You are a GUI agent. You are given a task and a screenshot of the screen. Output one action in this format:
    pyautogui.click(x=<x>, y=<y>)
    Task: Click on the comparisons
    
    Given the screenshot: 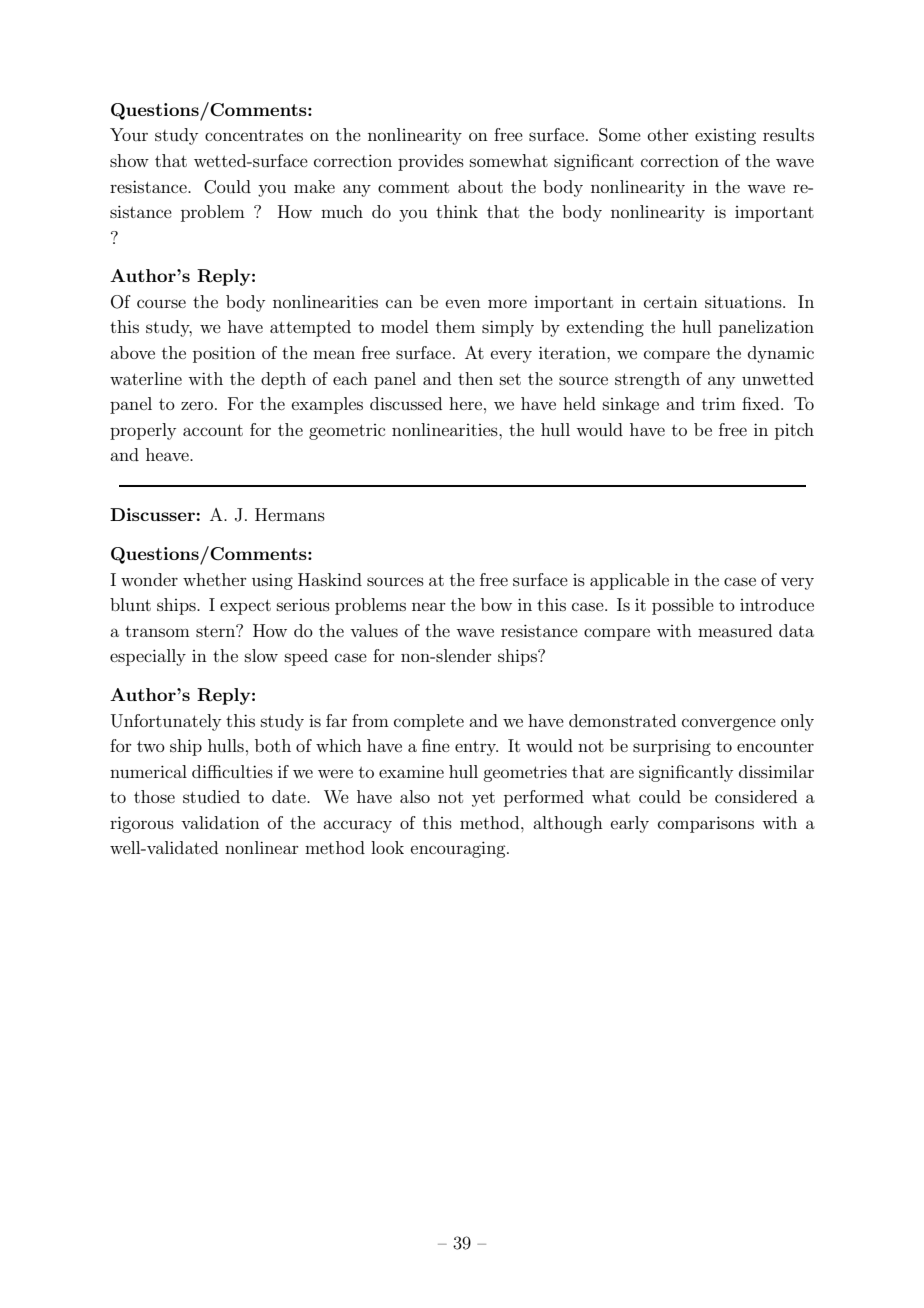 What is the action you would take?
    pyautogui.click(x=706, y=824)
